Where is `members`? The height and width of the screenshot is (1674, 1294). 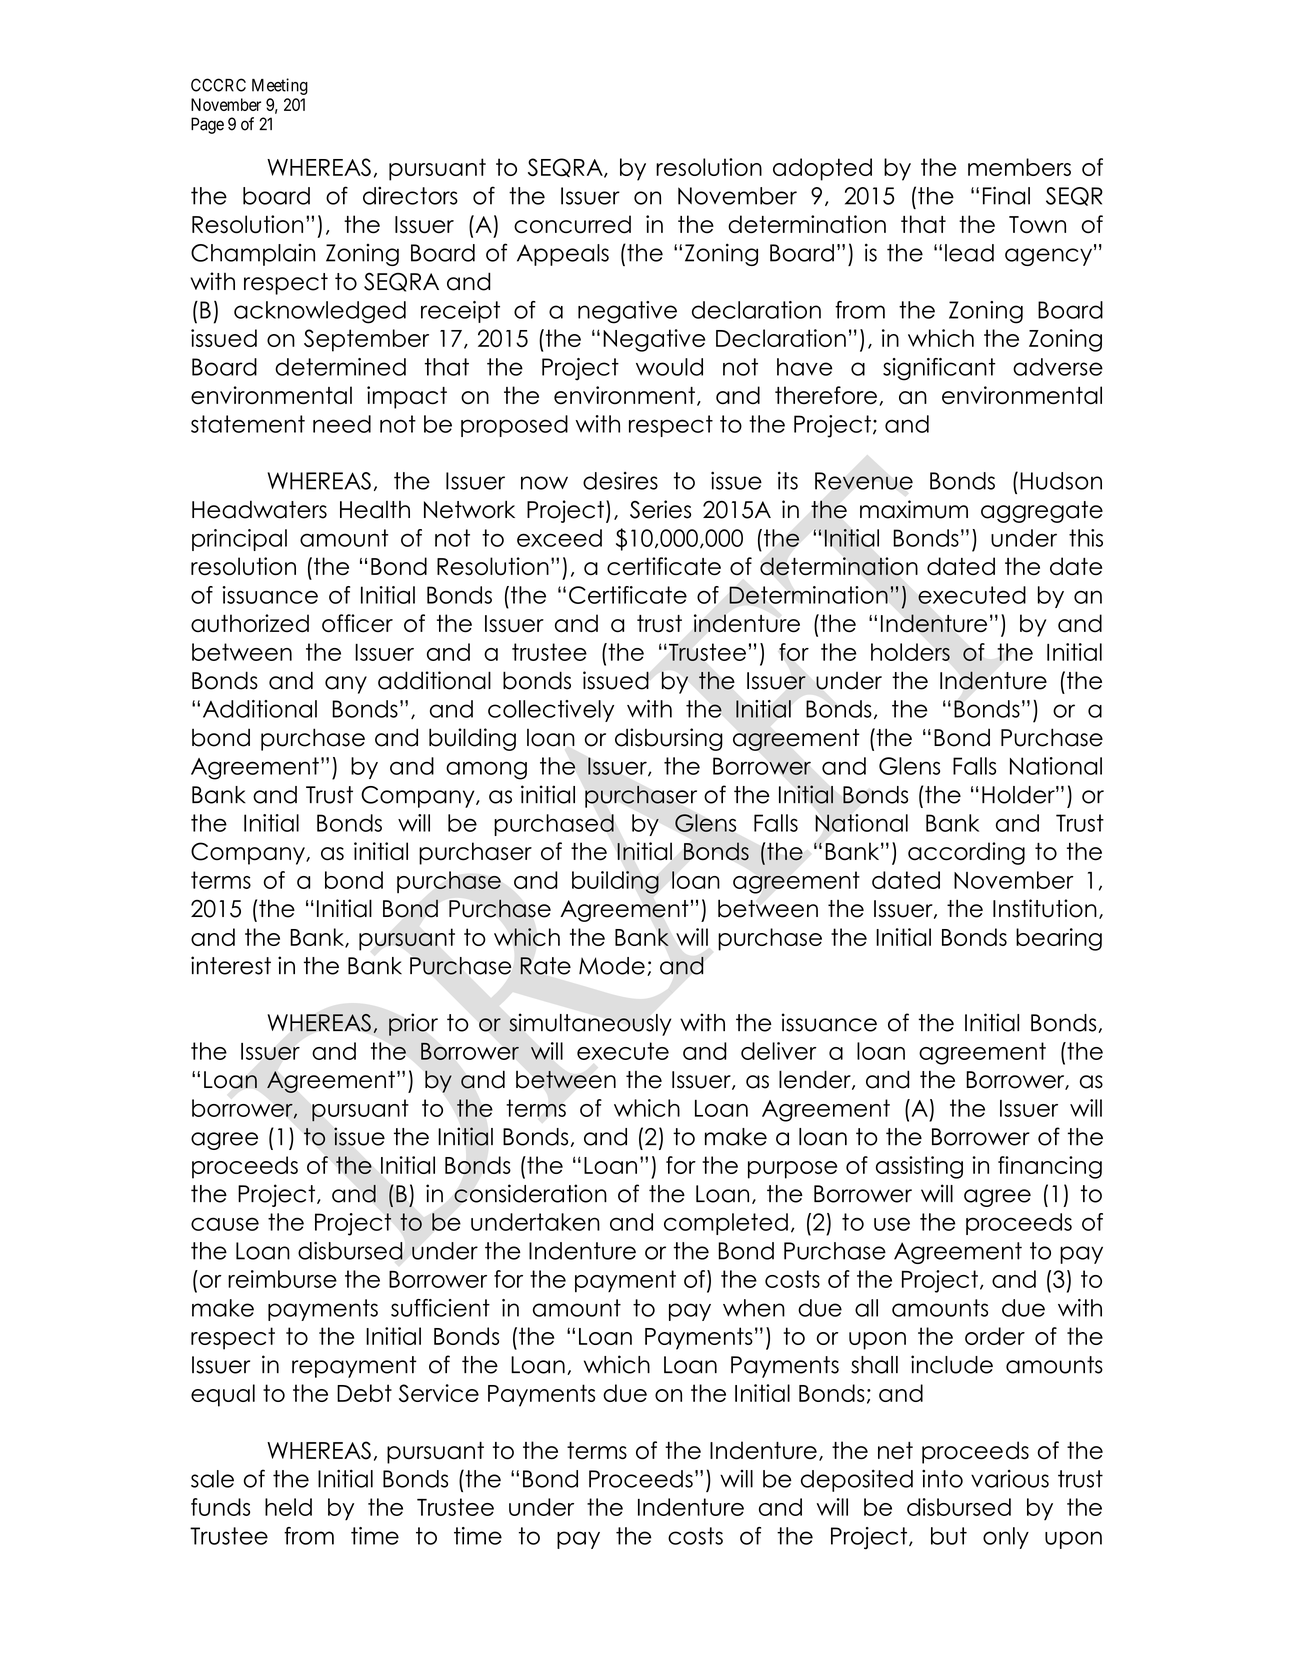
members is located at coordinates (1019, 167).
